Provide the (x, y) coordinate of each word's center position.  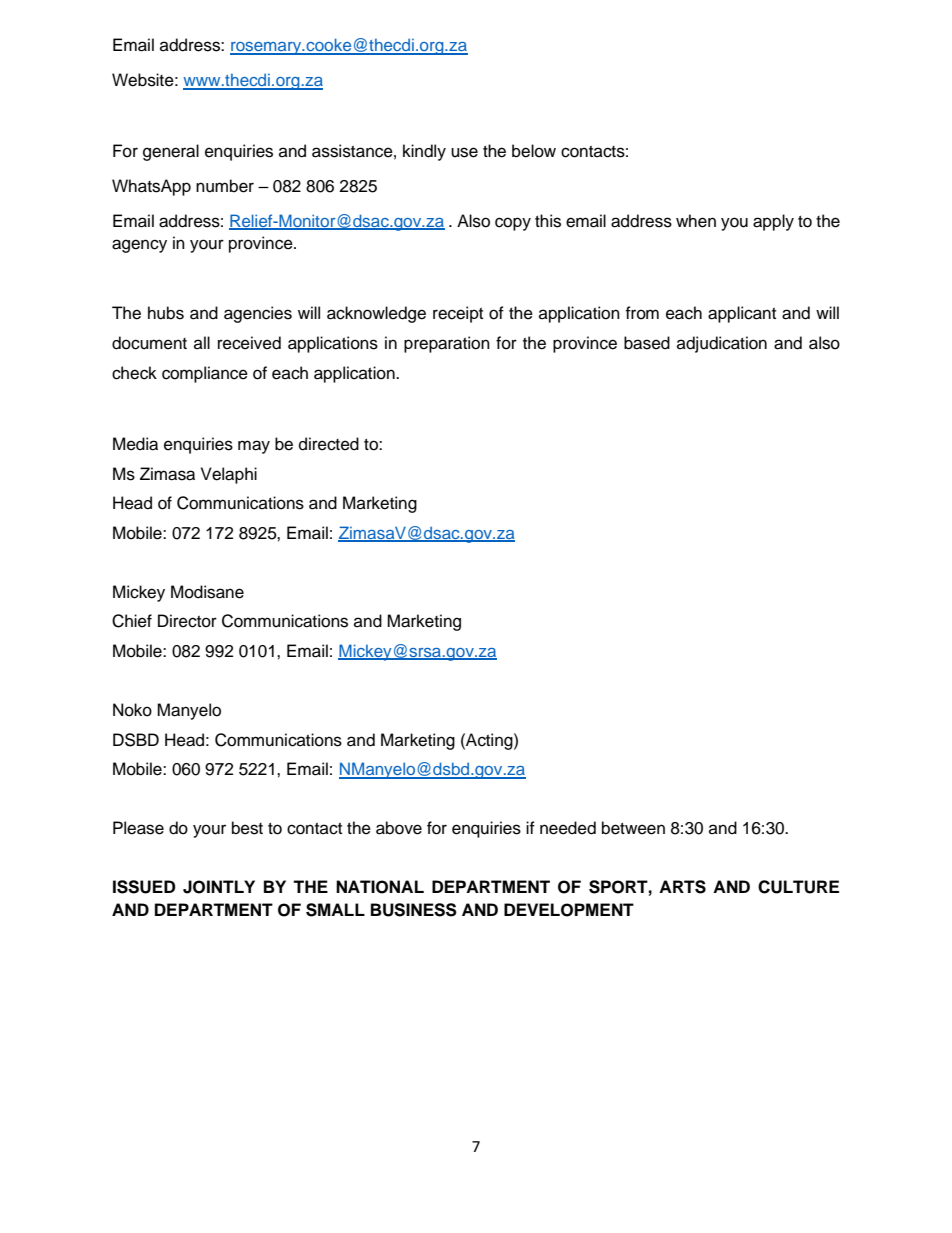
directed (329, 444)
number (225, 186)
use (464, 152)
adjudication (722, 344)
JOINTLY (219, 887)
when (696, 221)
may (254, 447)
